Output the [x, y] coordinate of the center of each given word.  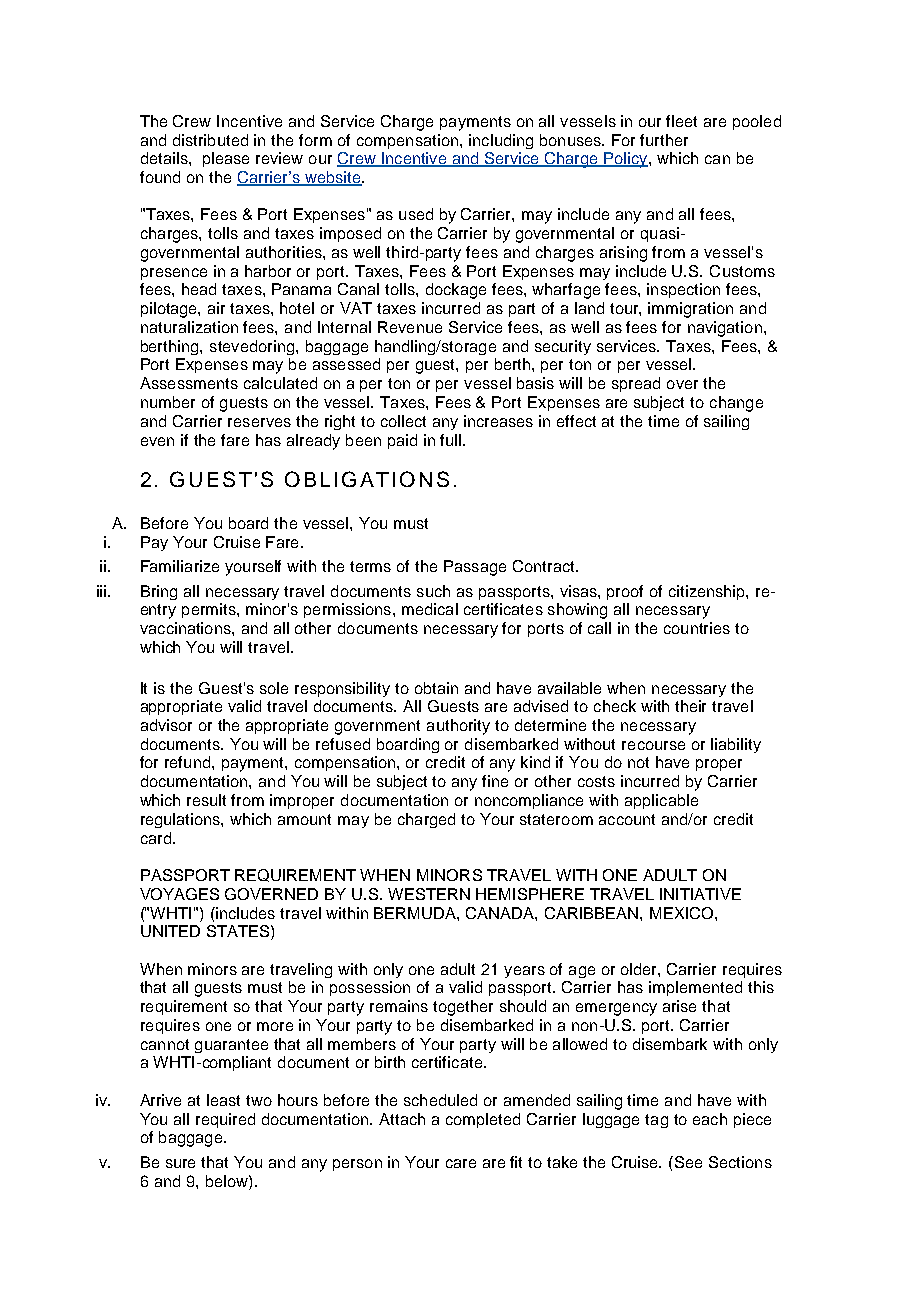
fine [495, 781]
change [736, 404]
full [450, 440]
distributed [210, 140]
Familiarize [180, 566]
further [664, 140]
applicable [661, 801]
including [501, 141]
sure [180, 1163]
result [206, 800]
